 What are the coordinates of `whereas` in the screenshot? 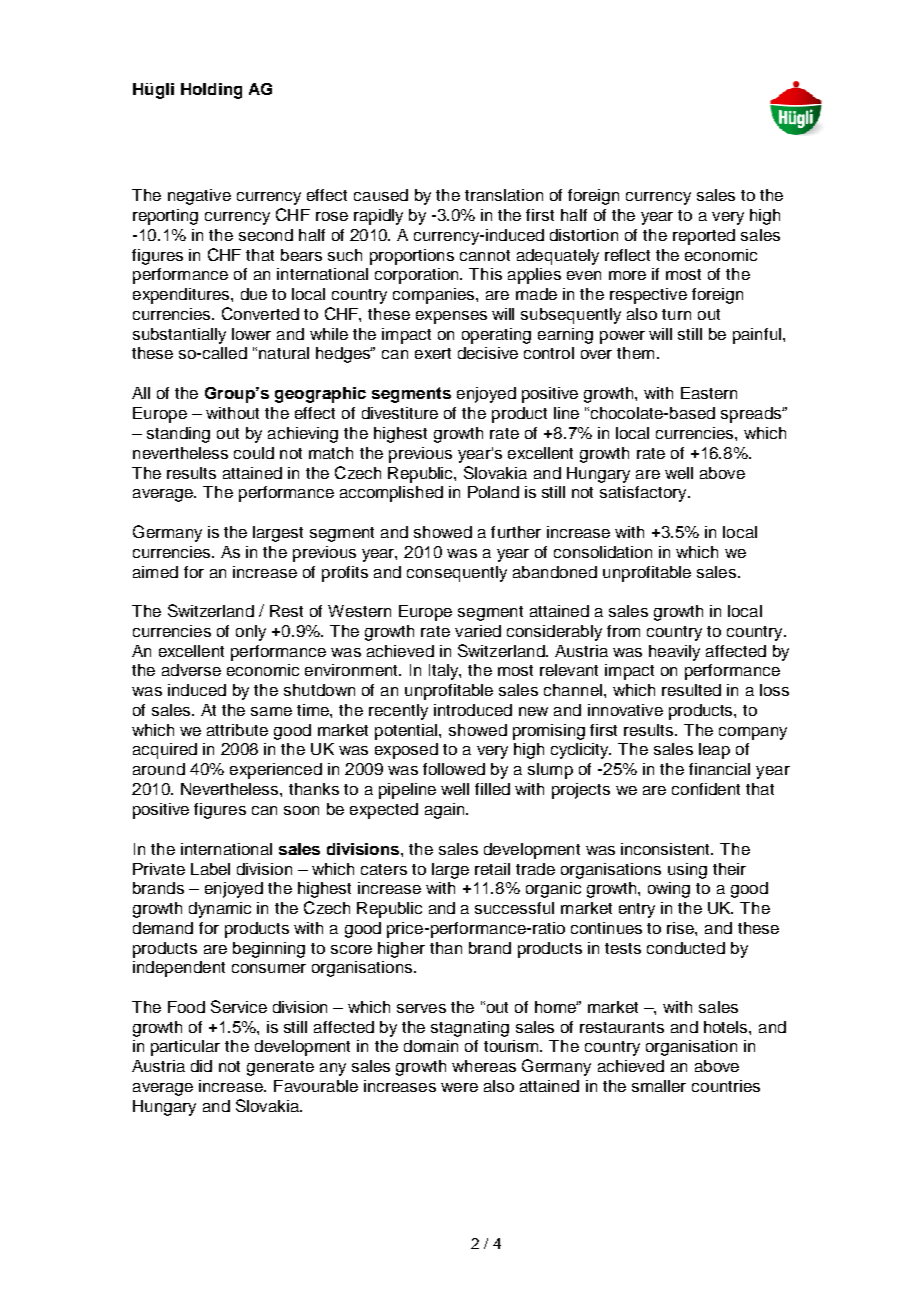 It's located at (484, 1066).
